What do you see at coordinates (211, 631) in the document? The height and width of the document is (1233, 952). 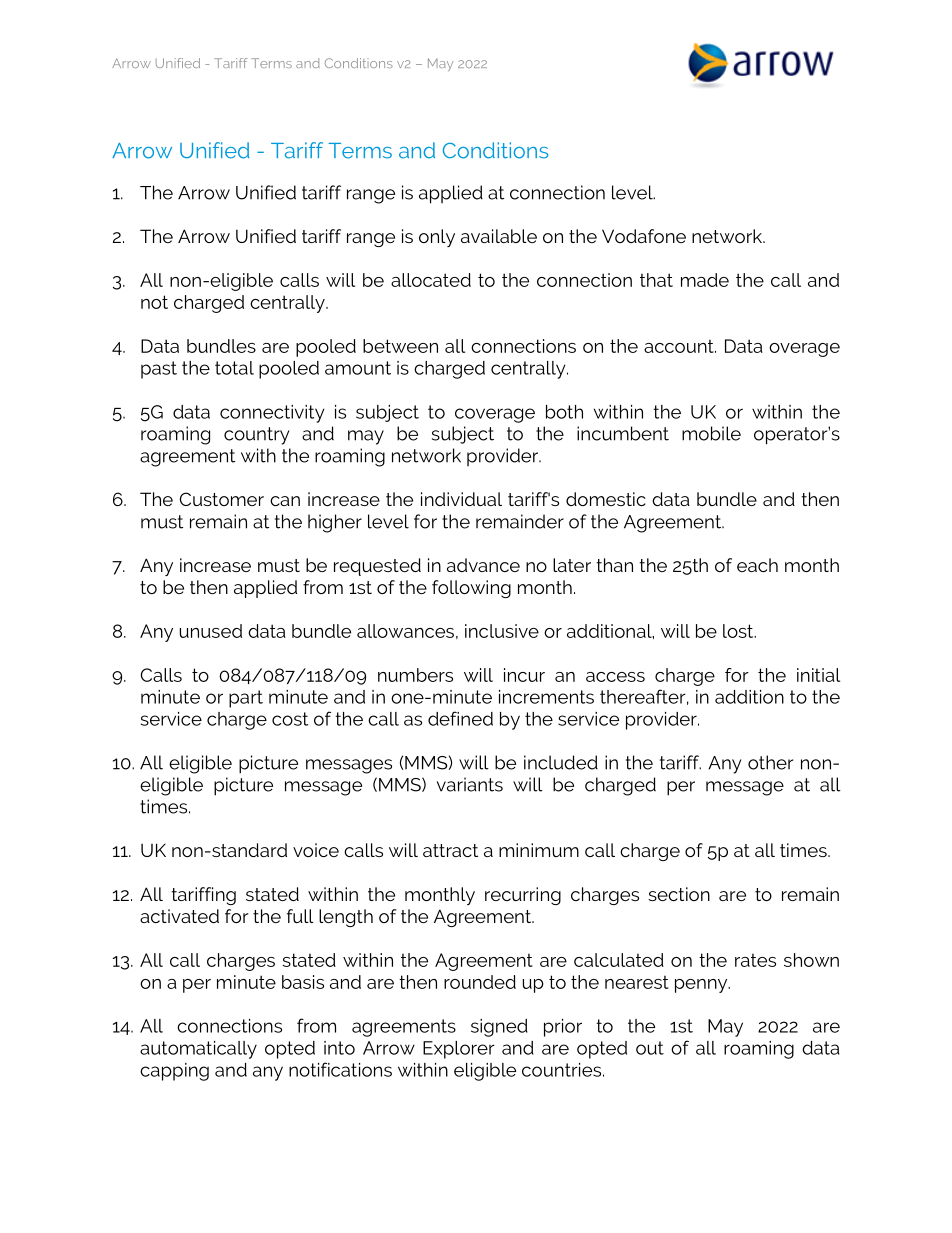 I see `unused` at bounding box center [211, 631].
